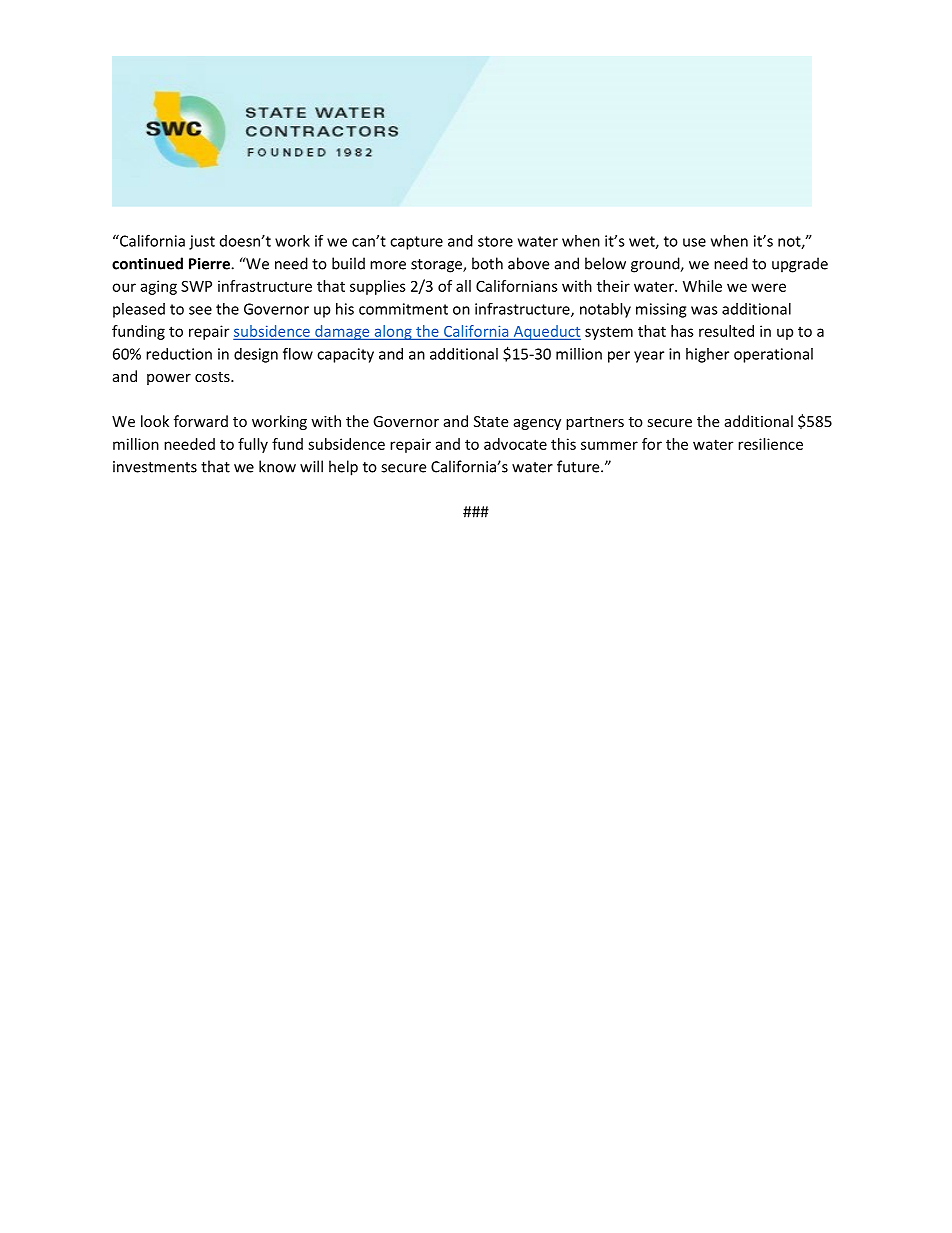 Image resolution: width=952 pixels, height=1233 pixels. Describe the element at coordinates (345, 355) in the document. I see `capacity` at that location.
